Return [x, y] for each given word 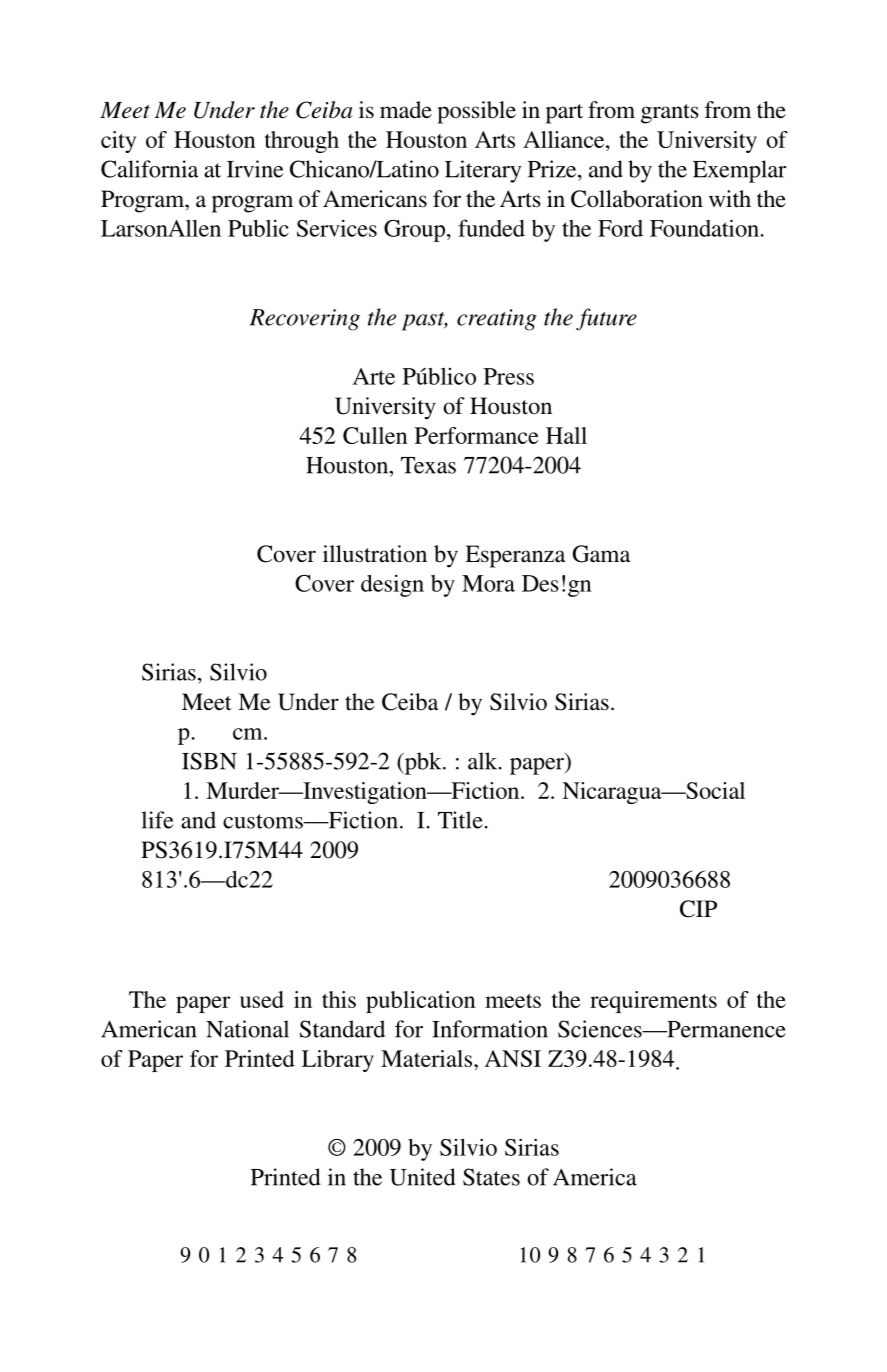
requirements [653, 1002]
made [406, 110]
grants [670, 114]
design [392, 585]
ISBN [209, 761]
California [149, 169]
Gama [601, 554]
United [423, 1177]
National [247, 1029]
